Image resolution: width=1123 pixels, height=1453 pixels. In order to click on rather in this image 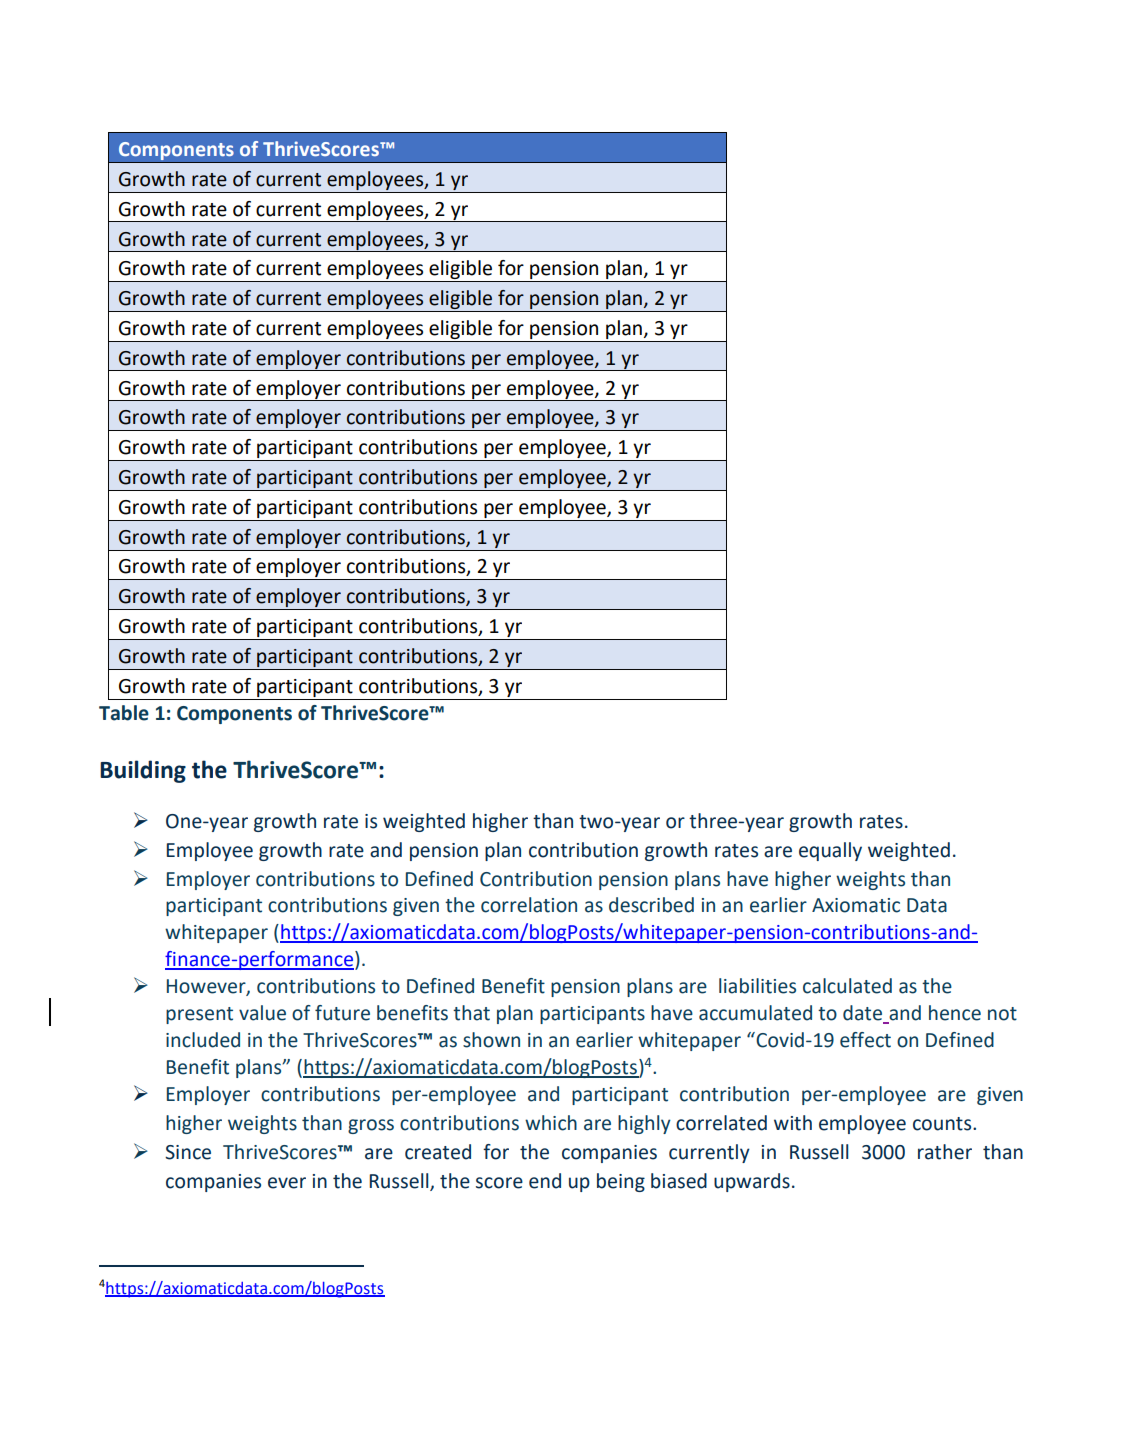, I will do `click(945, 1152)`.
